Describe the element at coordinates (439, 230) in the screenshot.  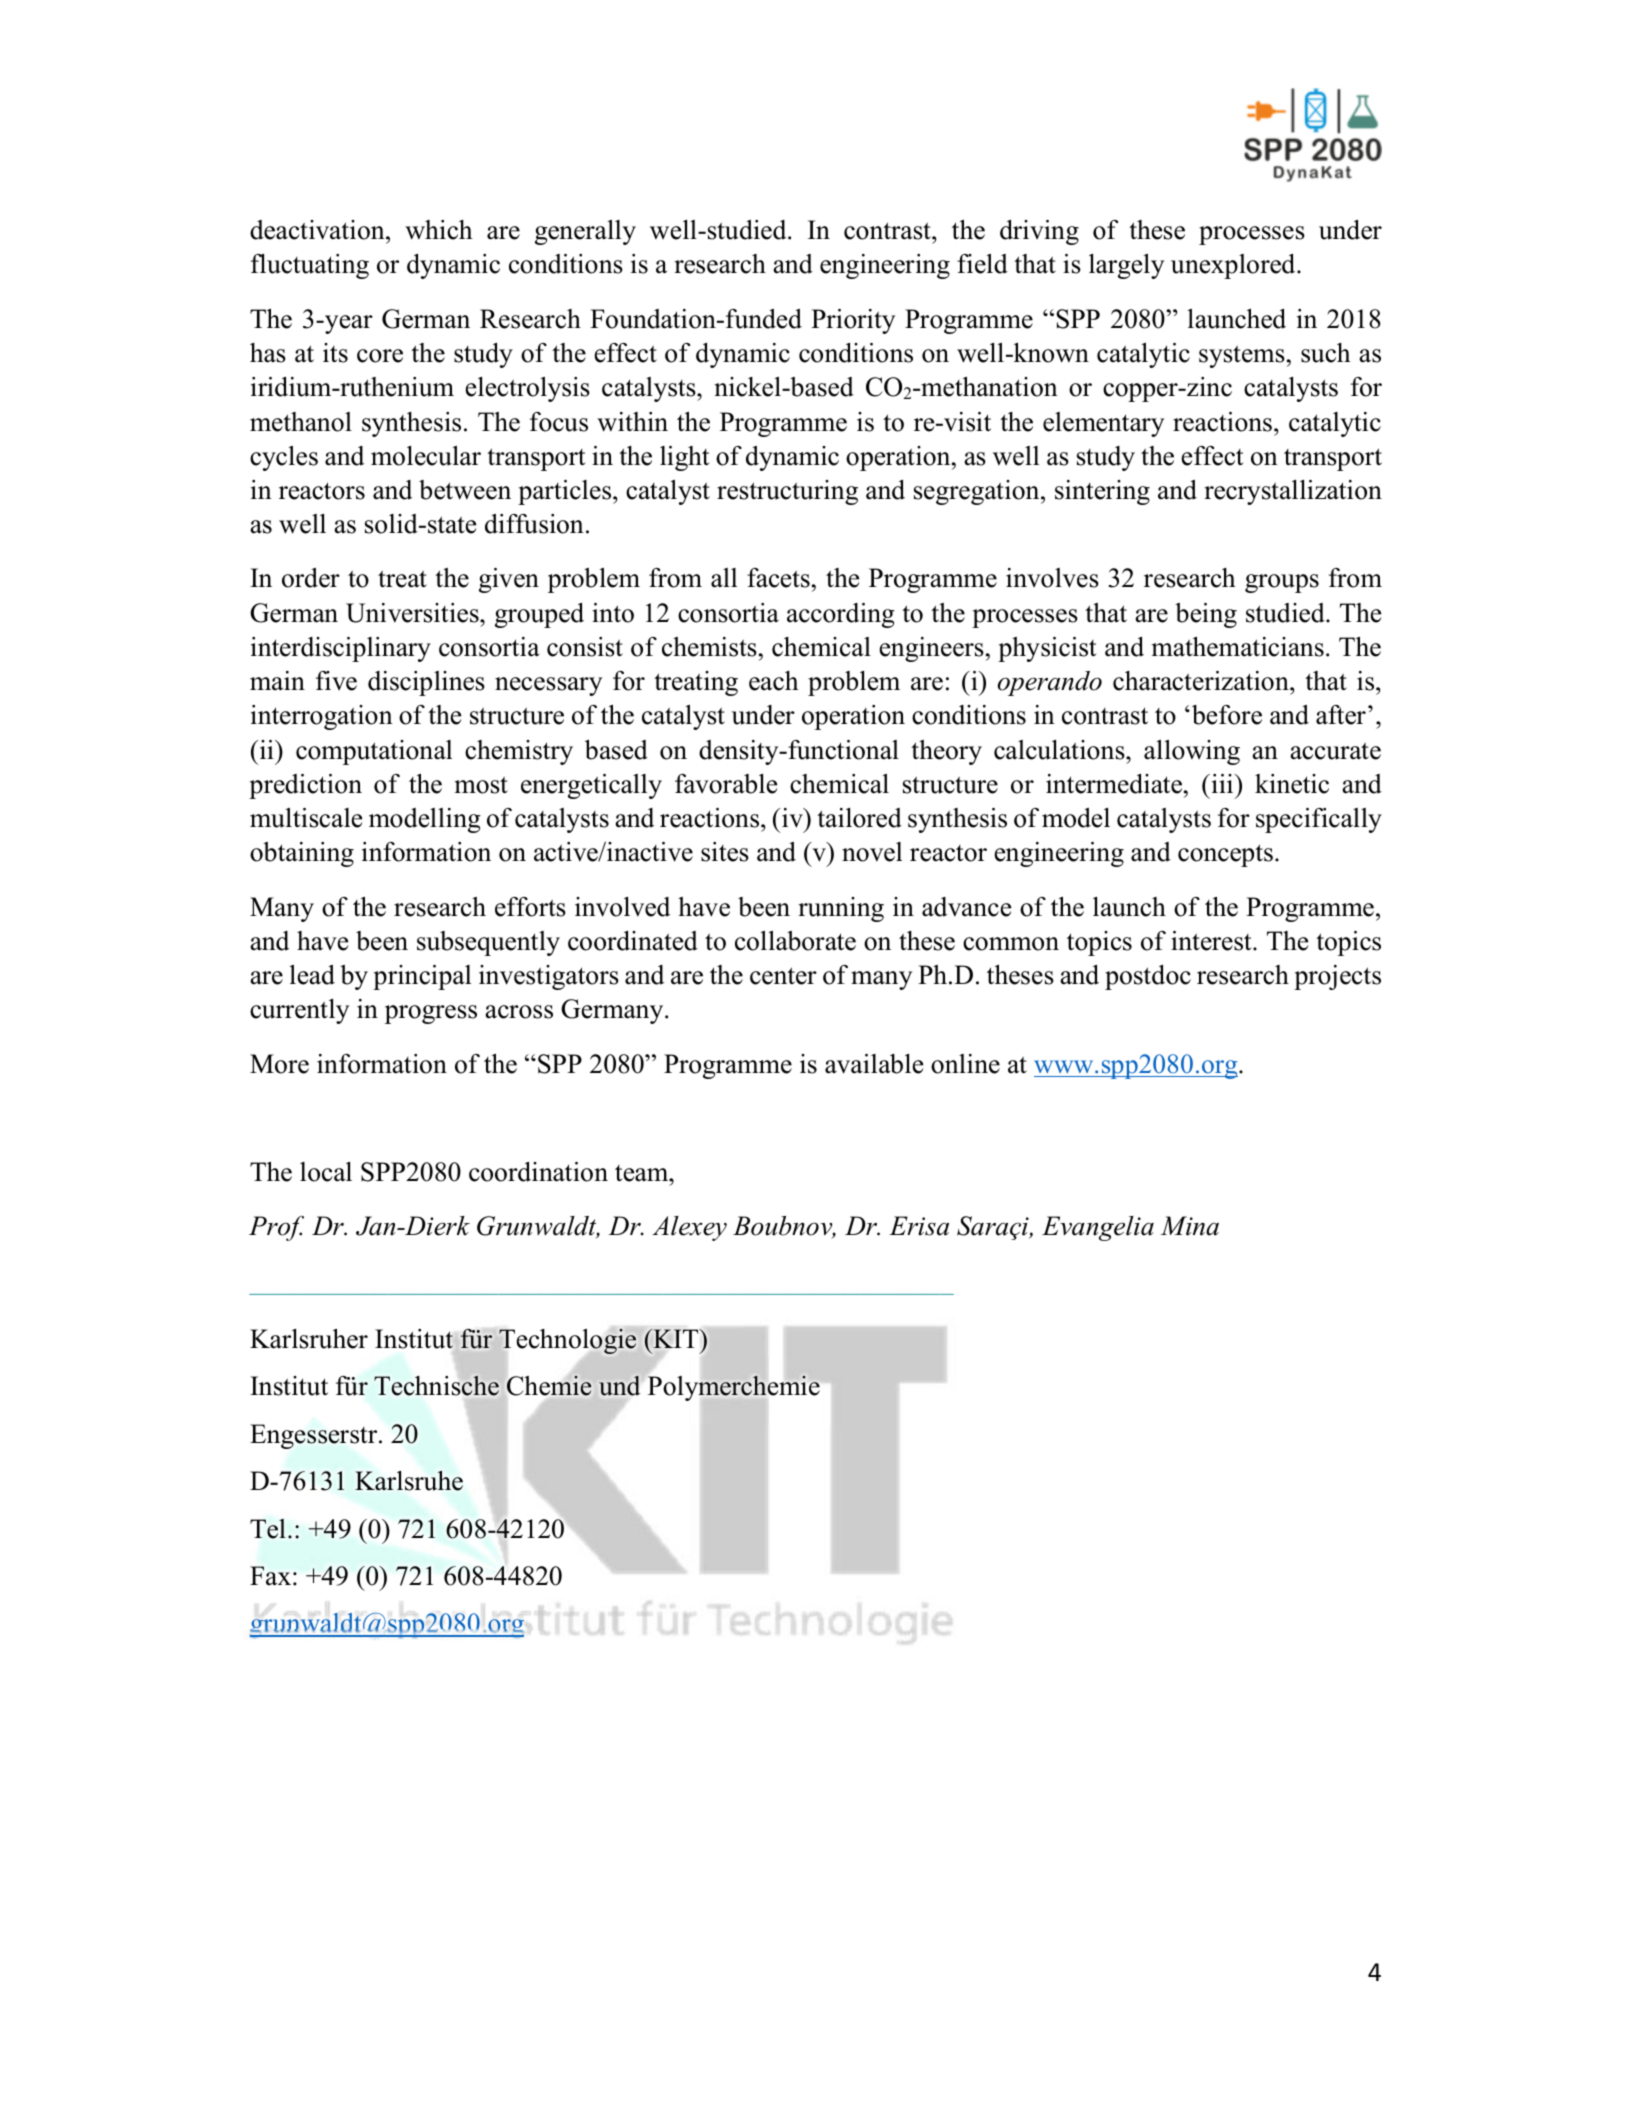
I see `which` at that location.
